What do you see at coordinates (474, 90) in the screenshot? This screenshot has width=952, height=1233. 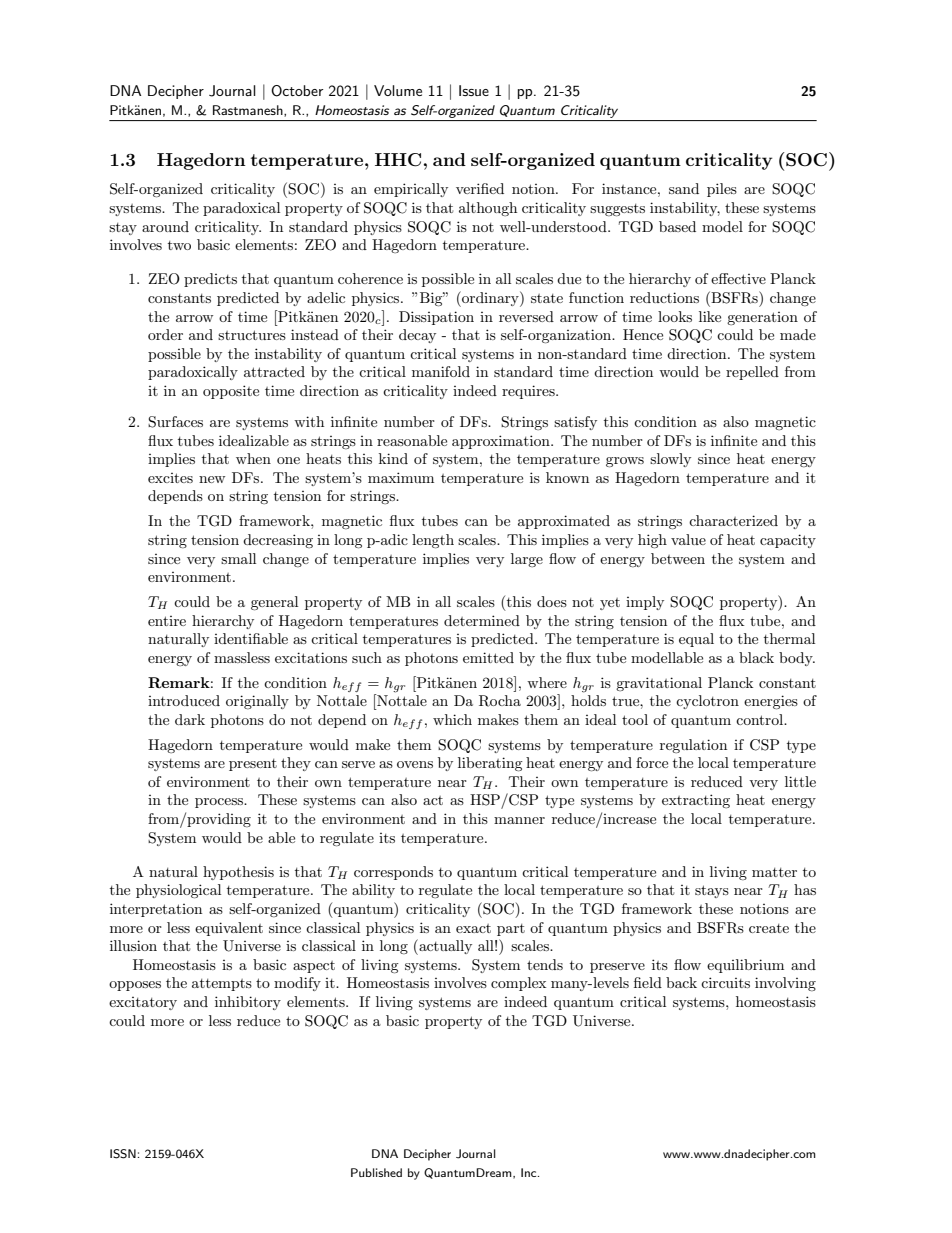 I see `Issue` at bounding box center [474, 90].
